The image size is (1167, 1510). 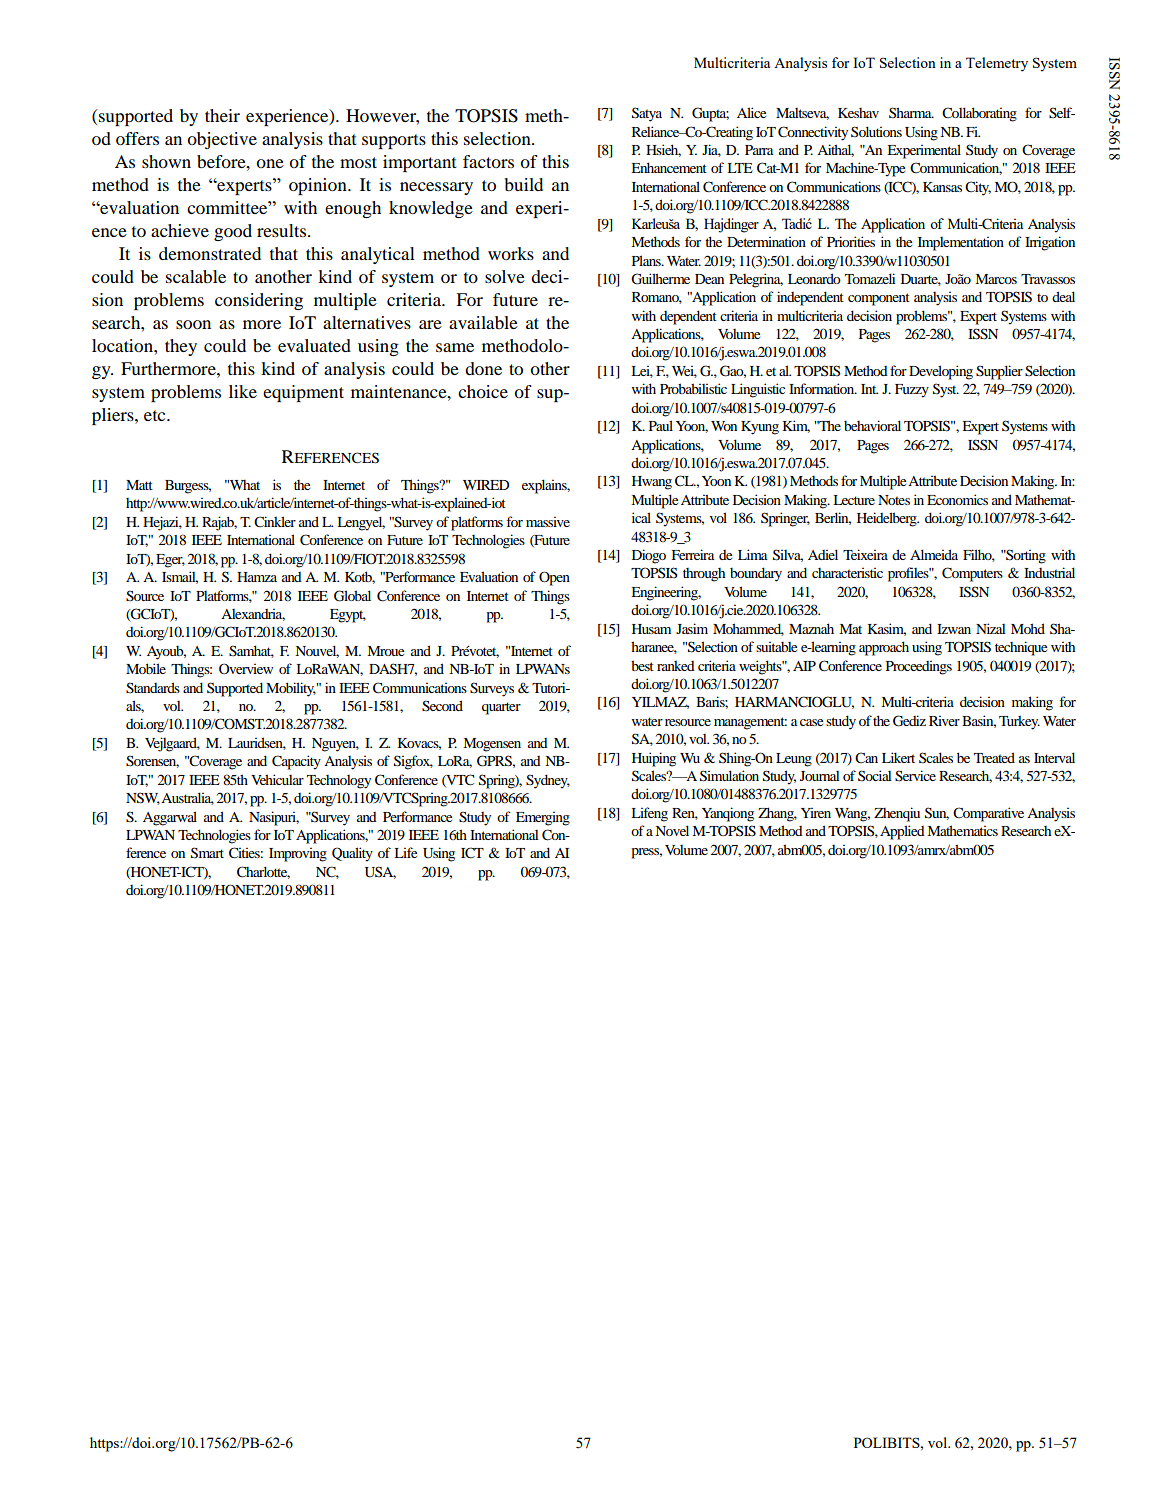 I want to click on their, so click(x=222, y=115).
